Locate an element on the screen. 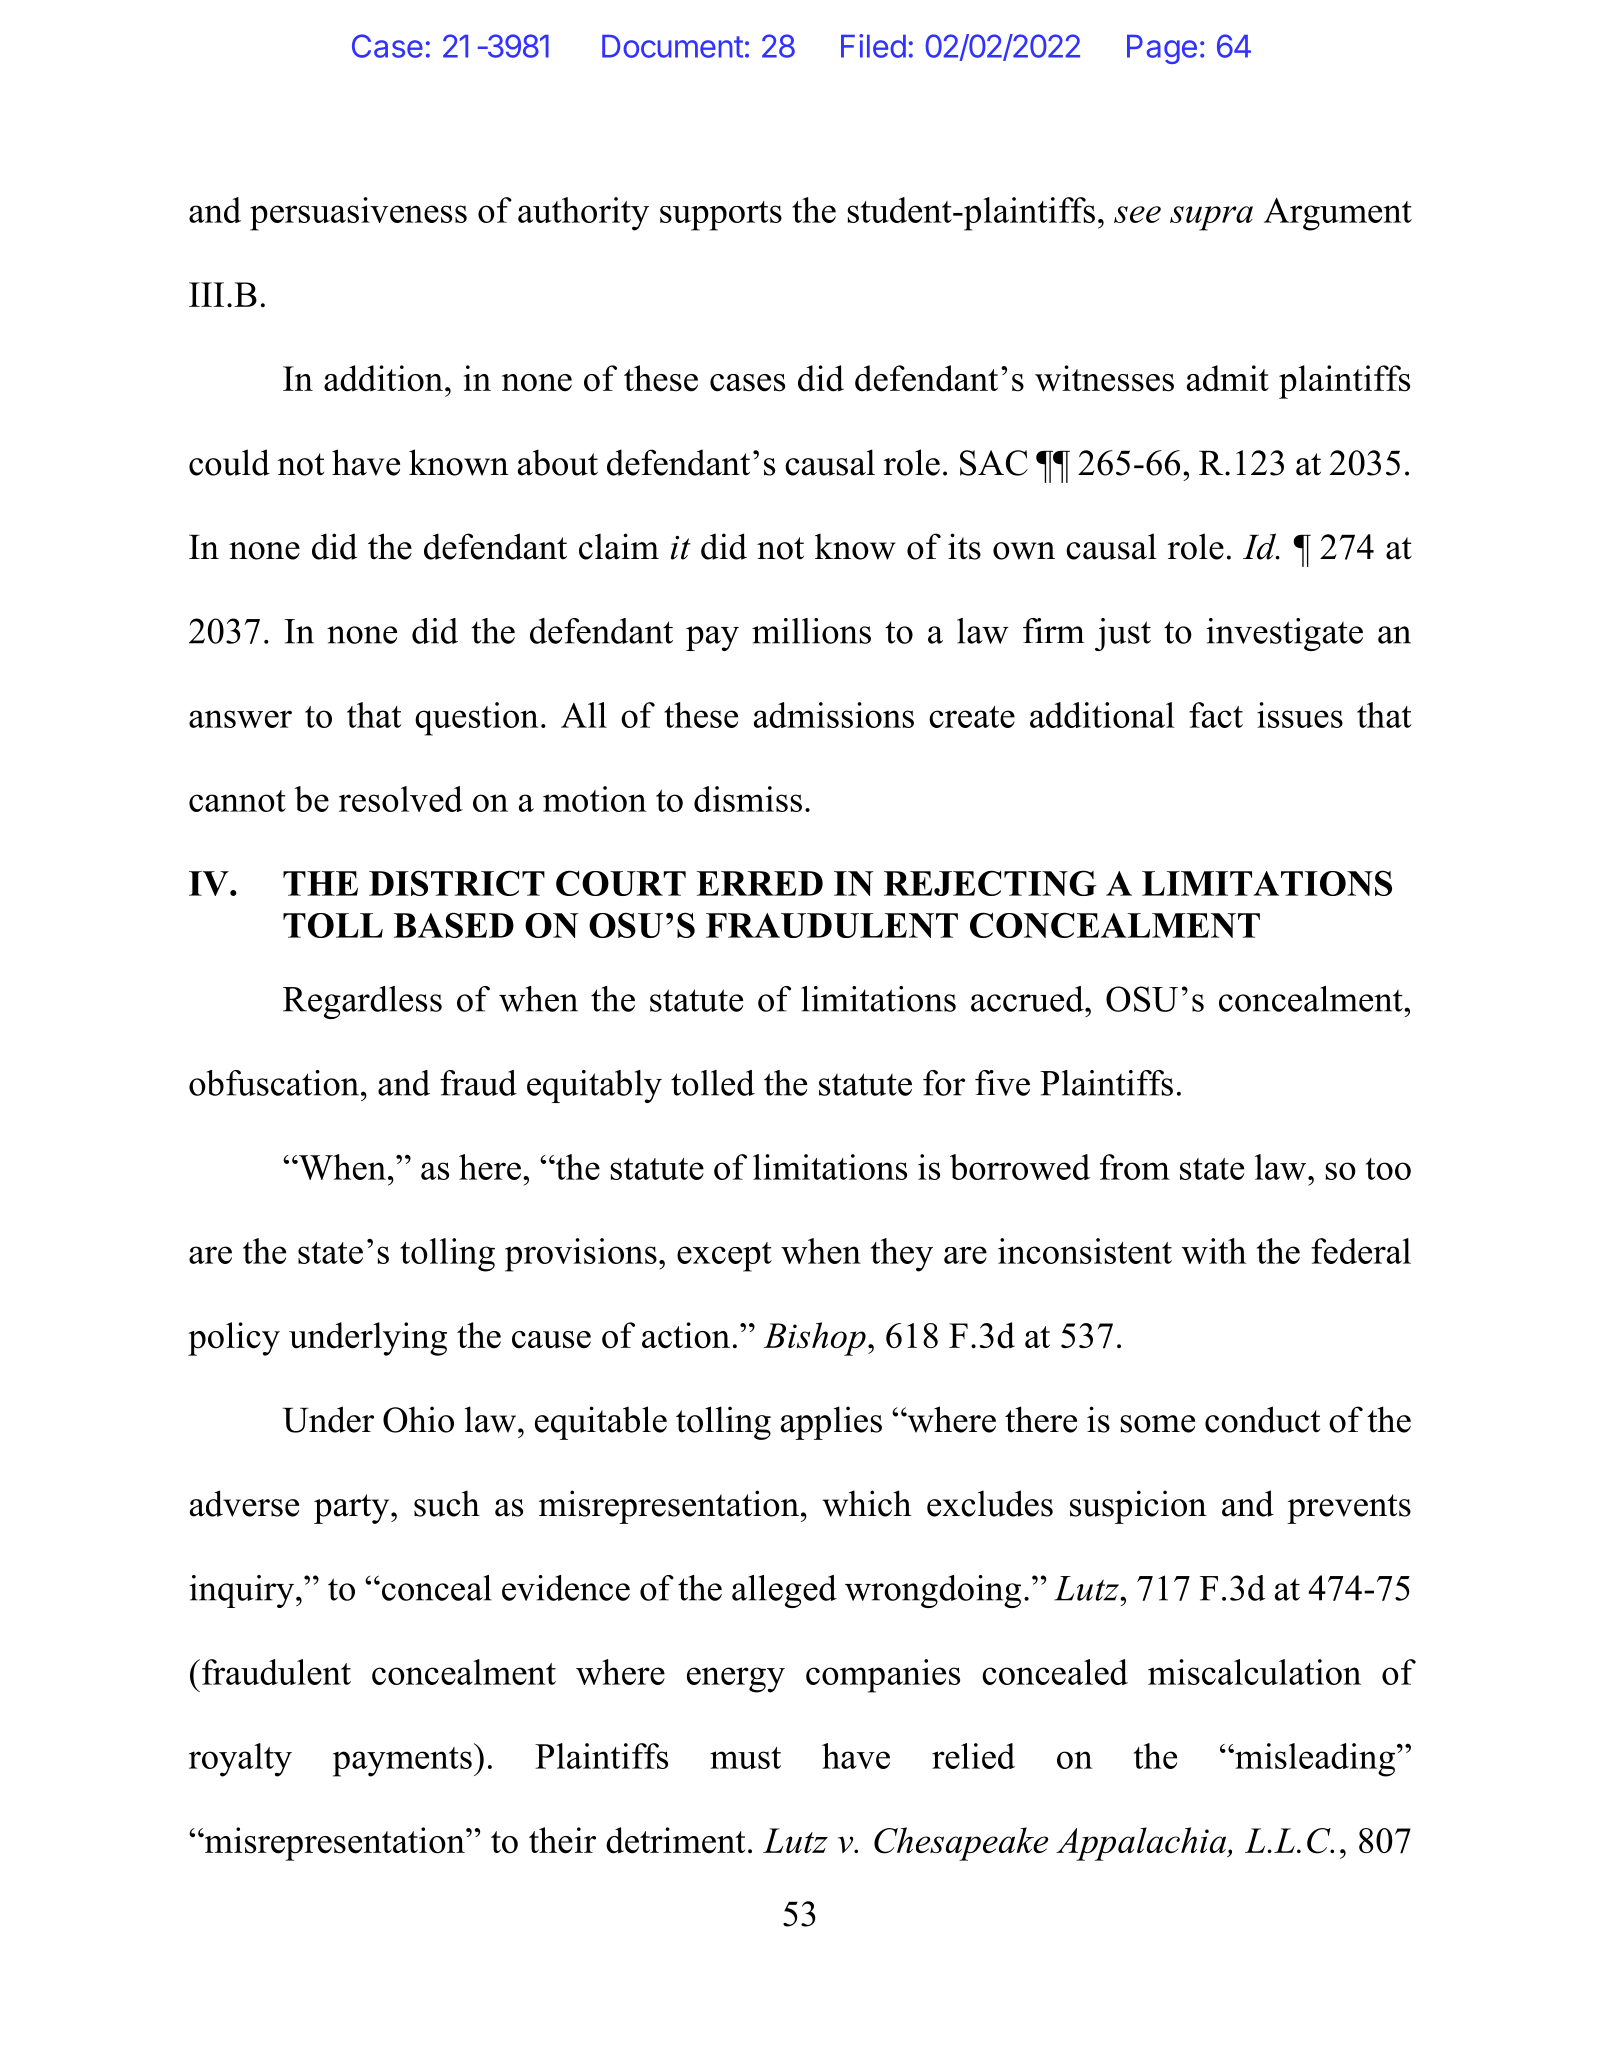 The width and height of the screenshot is (1600, 2070). applies is located at coordinates (831, 1423).
